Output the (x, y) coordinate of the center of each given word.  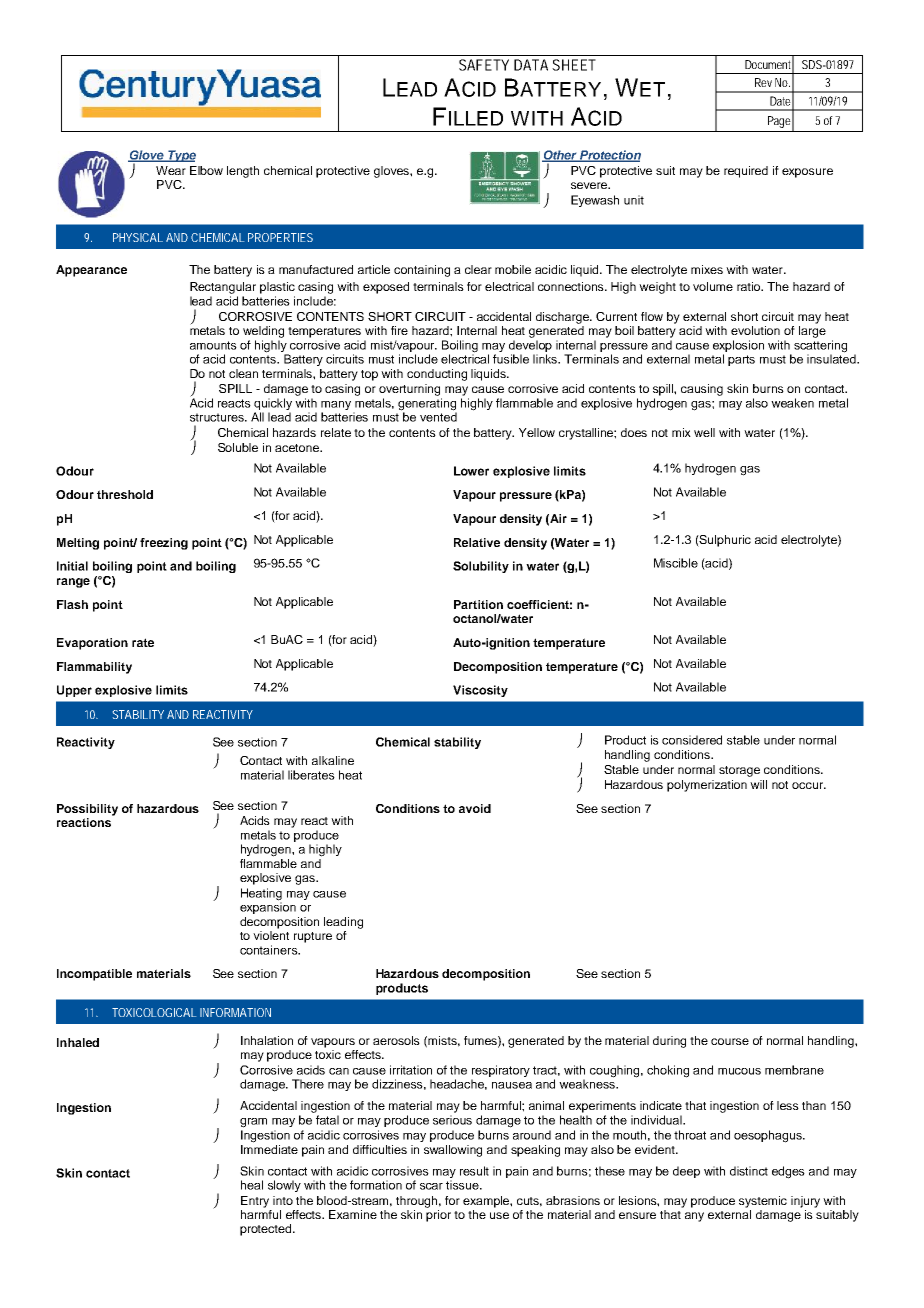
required (746, 172)
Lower (471, 471)
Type (181, 156)
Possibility (87, 810)
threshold (125, 494)
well (704, 432)
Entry (255, 1202)
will (758, 784)
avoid (475, 808)
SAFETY (484, 65)
